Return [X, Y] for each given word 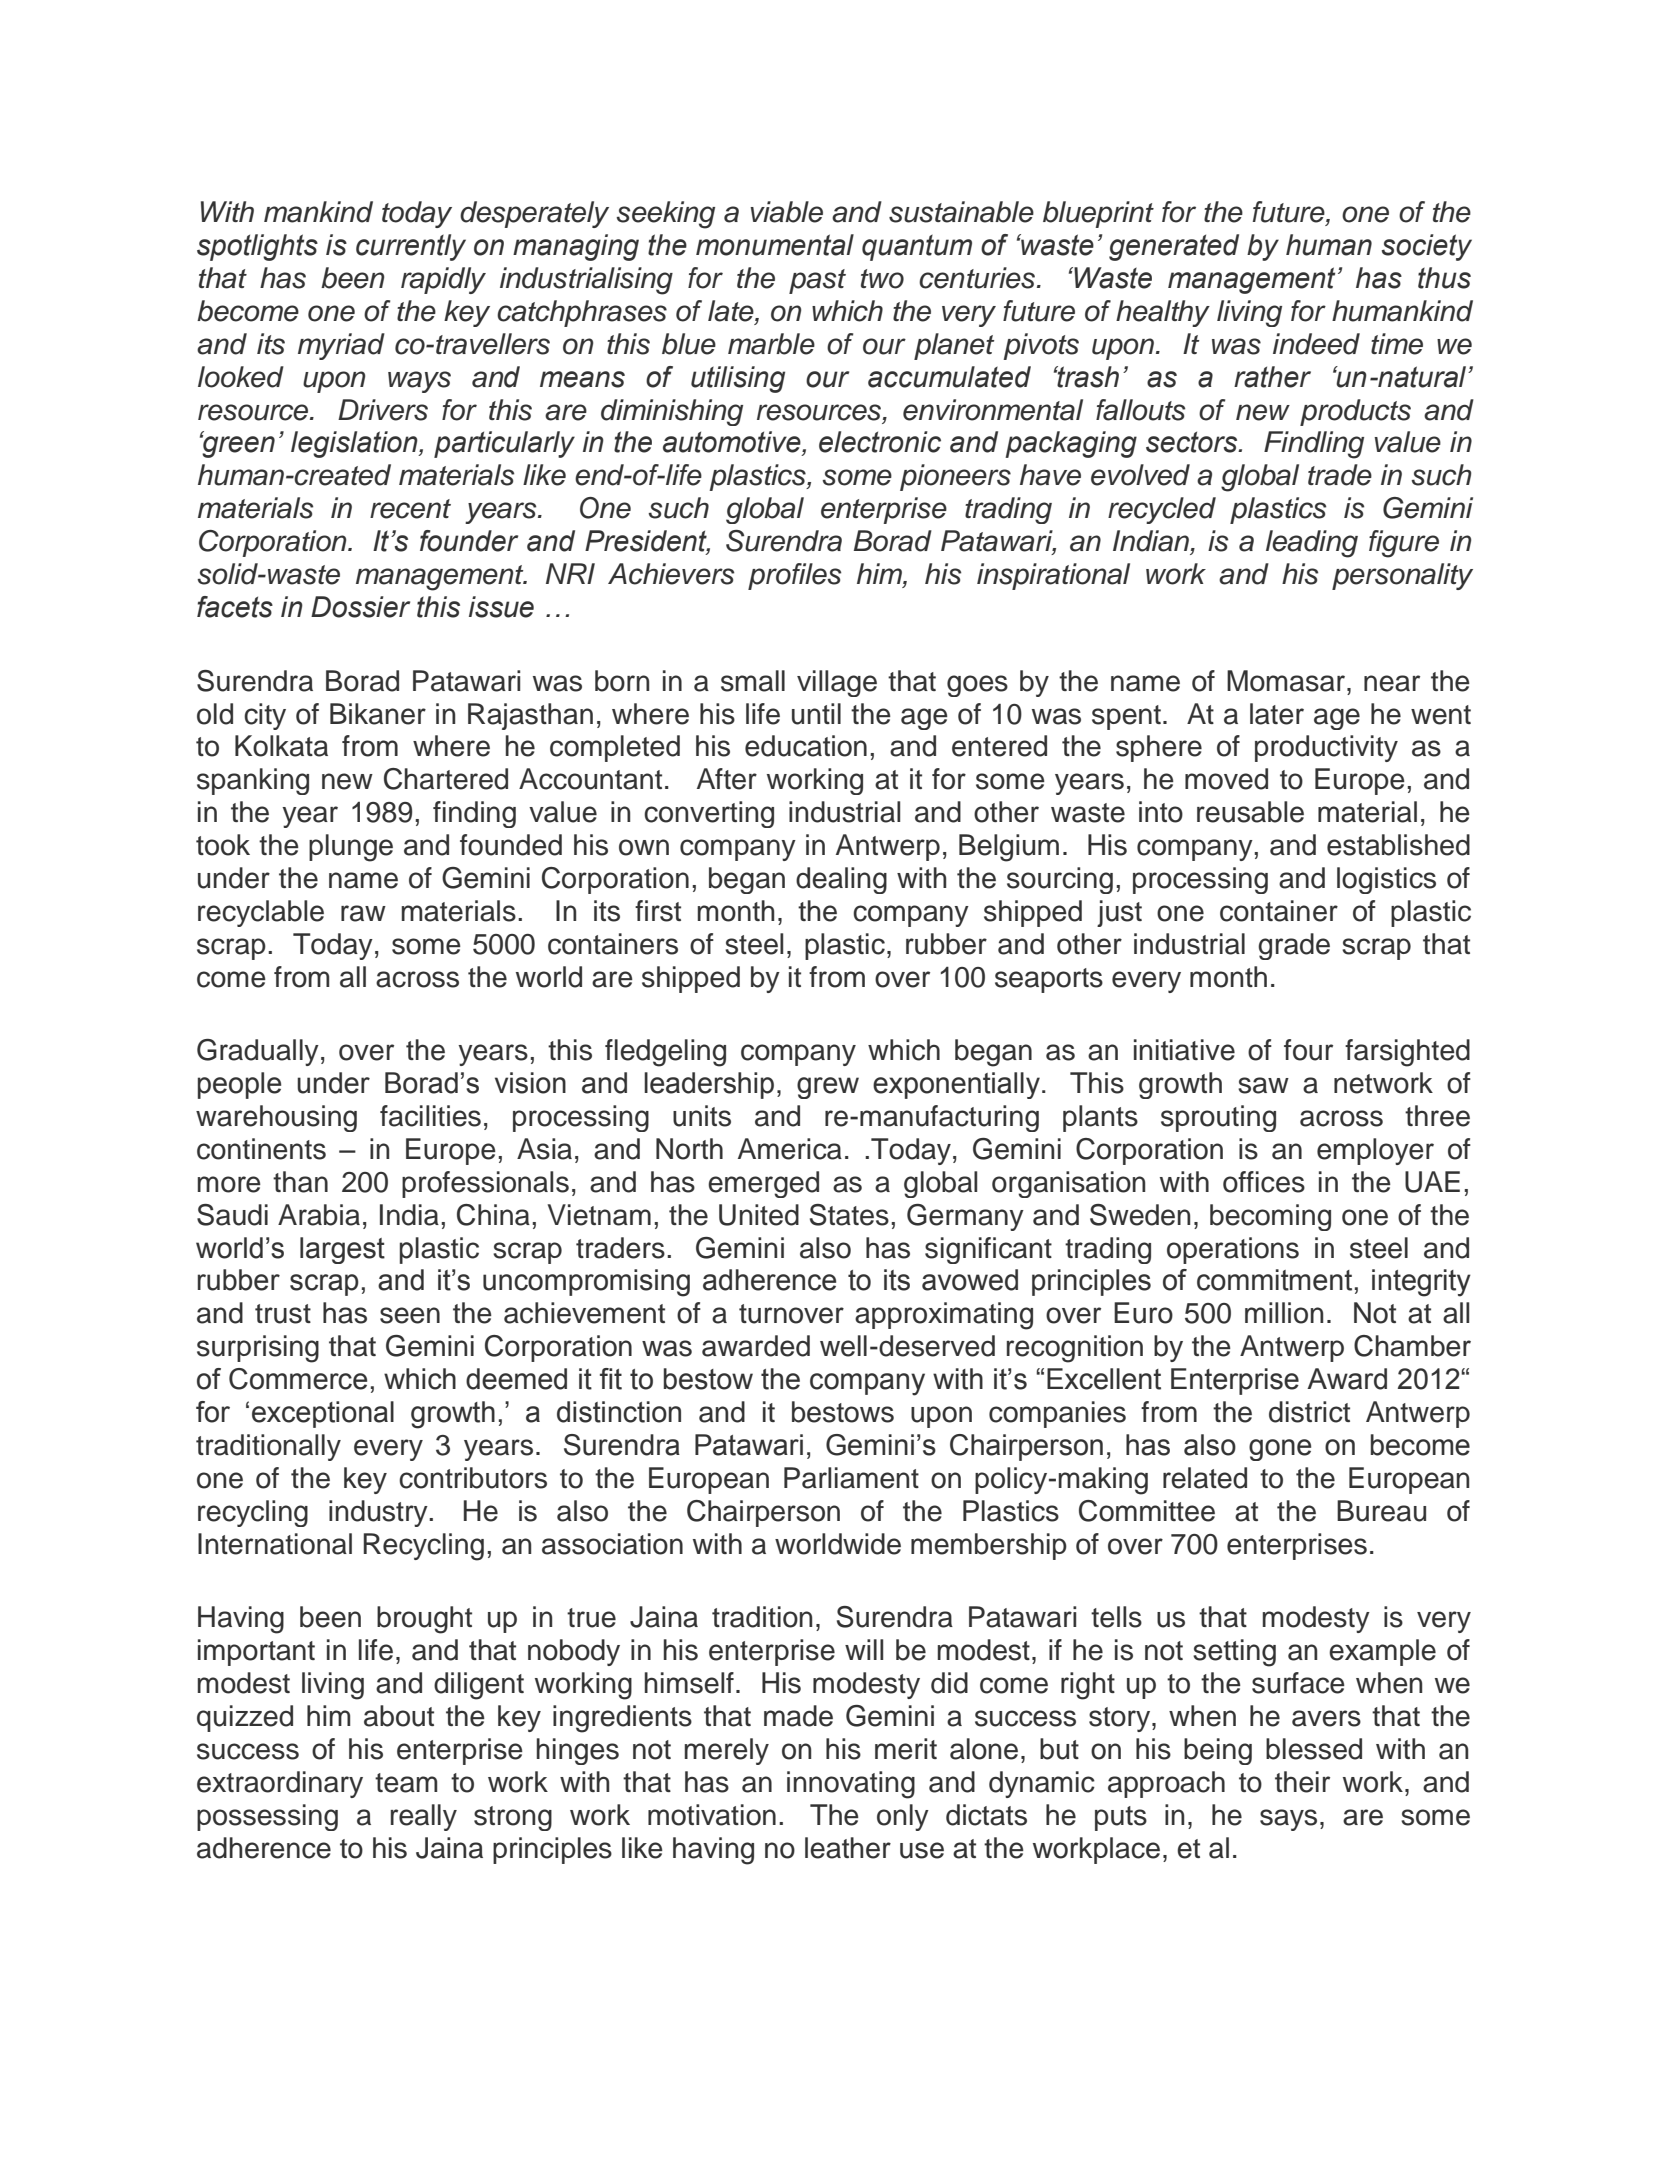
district [1309, 1412]
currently [411, 247]
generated [1174, 247]
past [817, 281]
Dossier [360, 607]
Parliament [851, 1478]
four [1308, 1050]
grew [828, 1088]
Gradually [258, 1052]
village [837, 683]
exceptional [323, 1414]
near [1392, 683]
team [406, 1783]
